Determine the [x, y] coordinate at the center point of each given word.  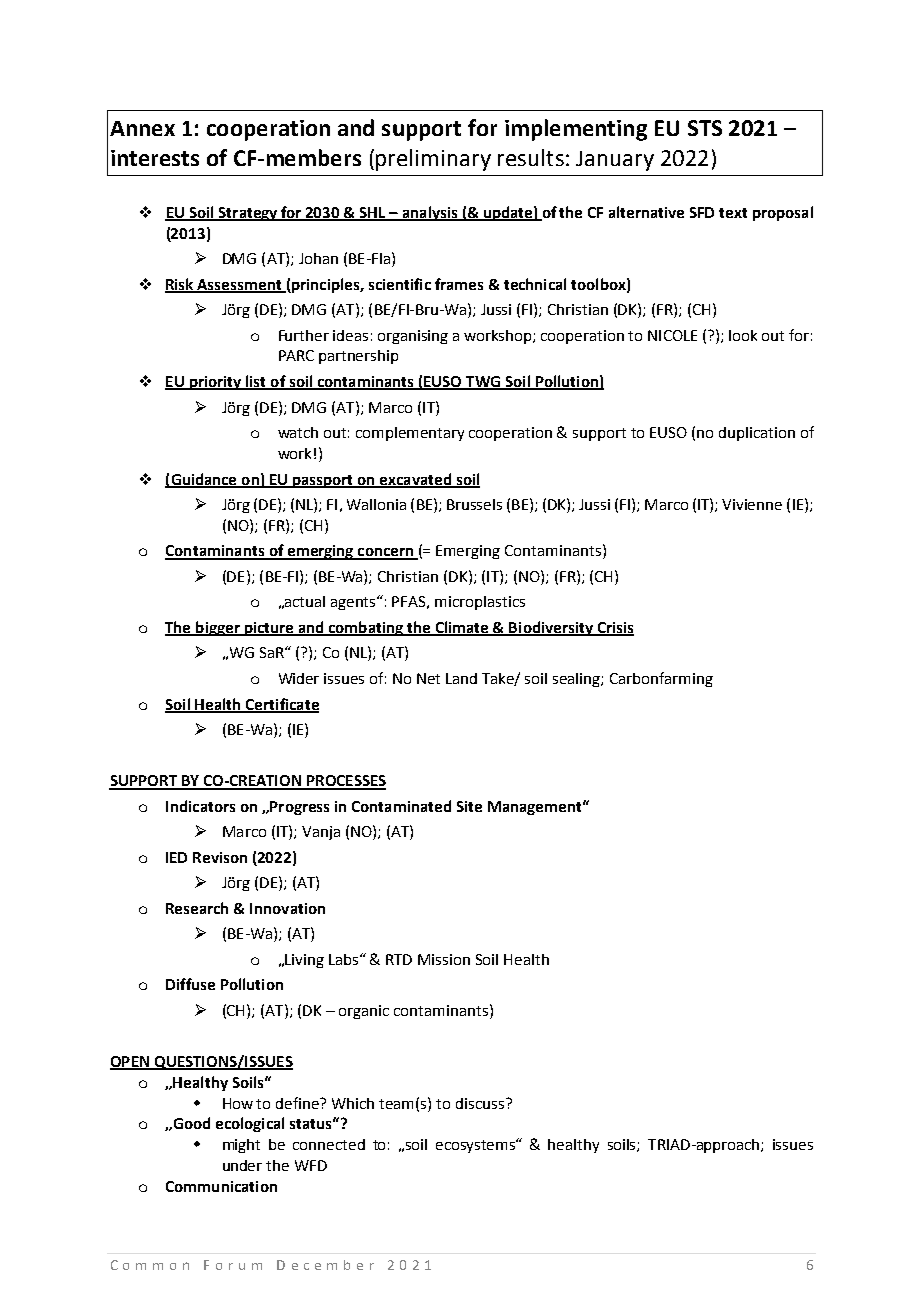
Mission [444, 959]
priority [215, 383]
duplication [757, 434]
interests [155, 158]
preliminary [433, 160]
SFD [702, 212]
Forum [233, 1265]
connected [329, 1144]
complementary [410, 434]
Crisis [614, 629]
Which [353, 1103]
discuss [481, 1103]
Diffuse [190, 984]
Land [461, 678]
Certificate [281, 705]
